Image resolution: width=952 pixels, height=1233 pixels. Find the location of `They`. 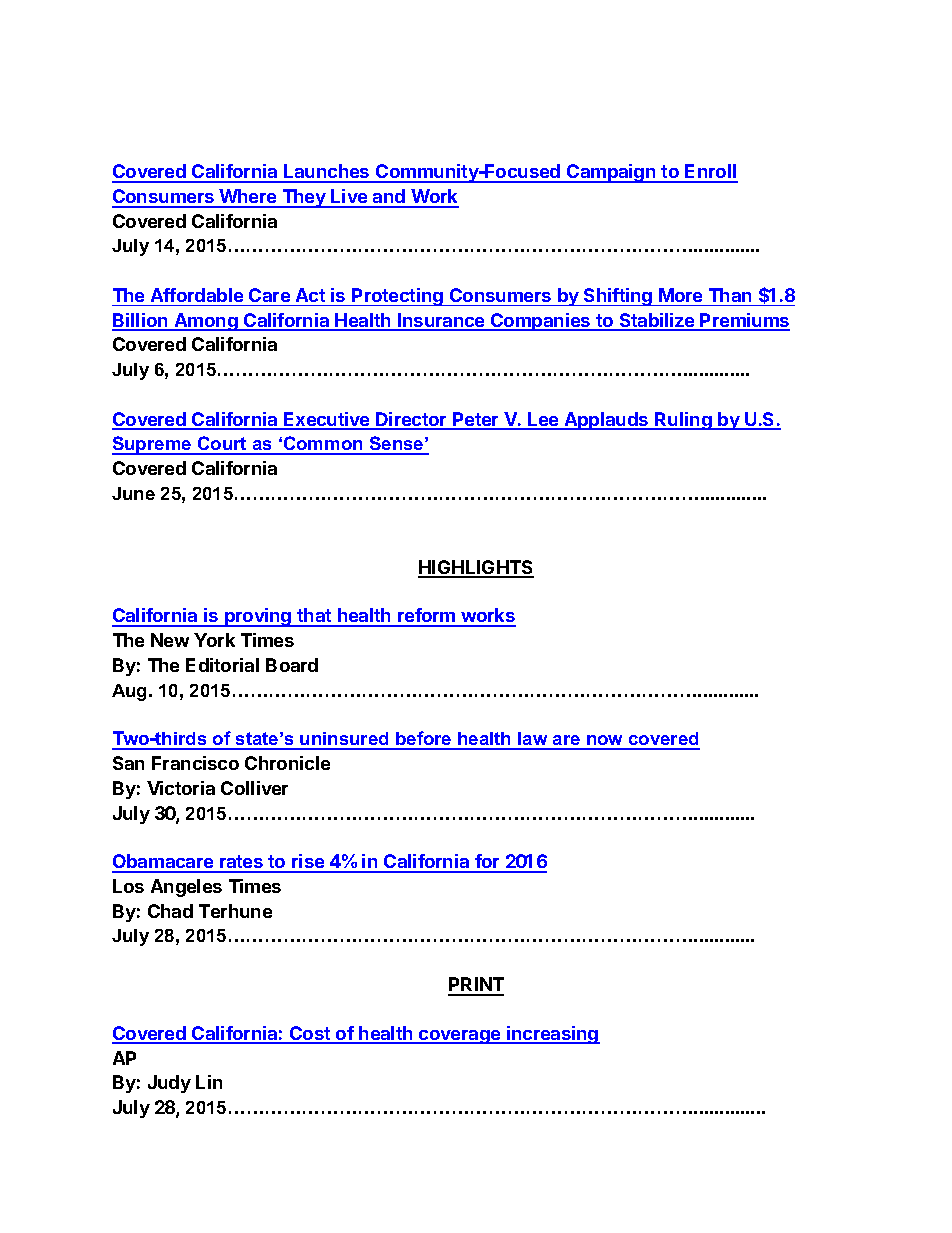

They is located at coordinates (304, 198).
